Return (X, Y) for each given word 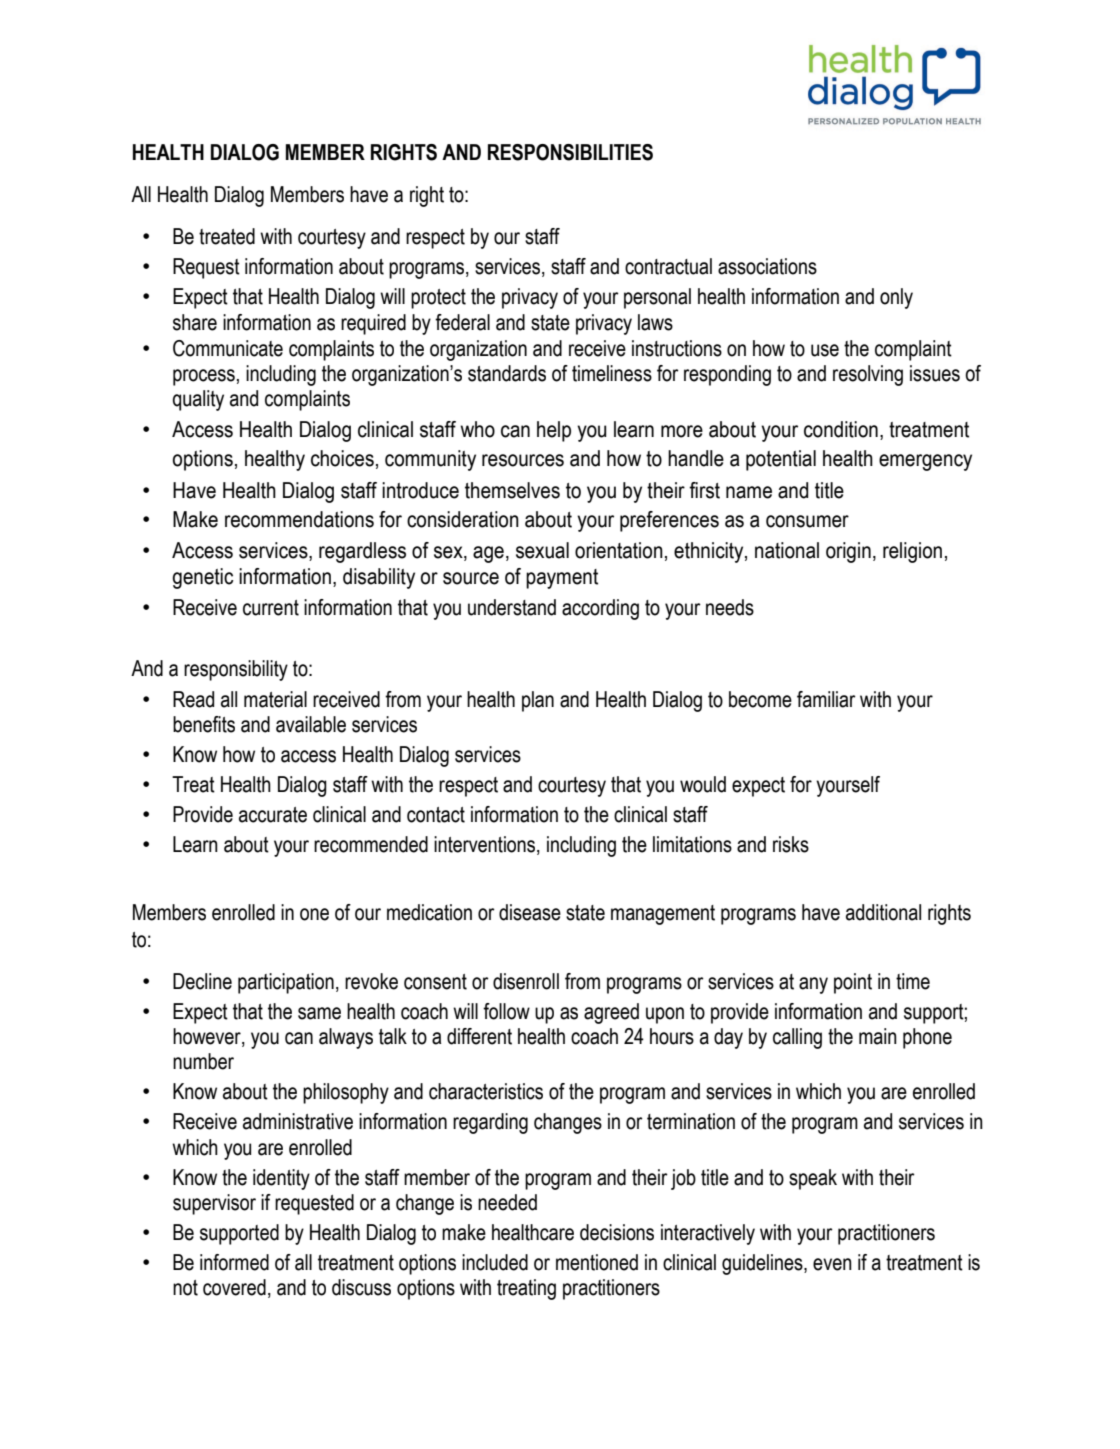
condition (841, 429)
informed (234, 1262)
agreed (611, 1013)
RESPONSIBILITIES (570, 152)
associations (767, 266)
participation (286, 983)
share (195, 322)
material (275, 699)
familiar (826, 699)
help (554, 431)
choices (342, 458)
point (853, 983)
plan (538, 701)
